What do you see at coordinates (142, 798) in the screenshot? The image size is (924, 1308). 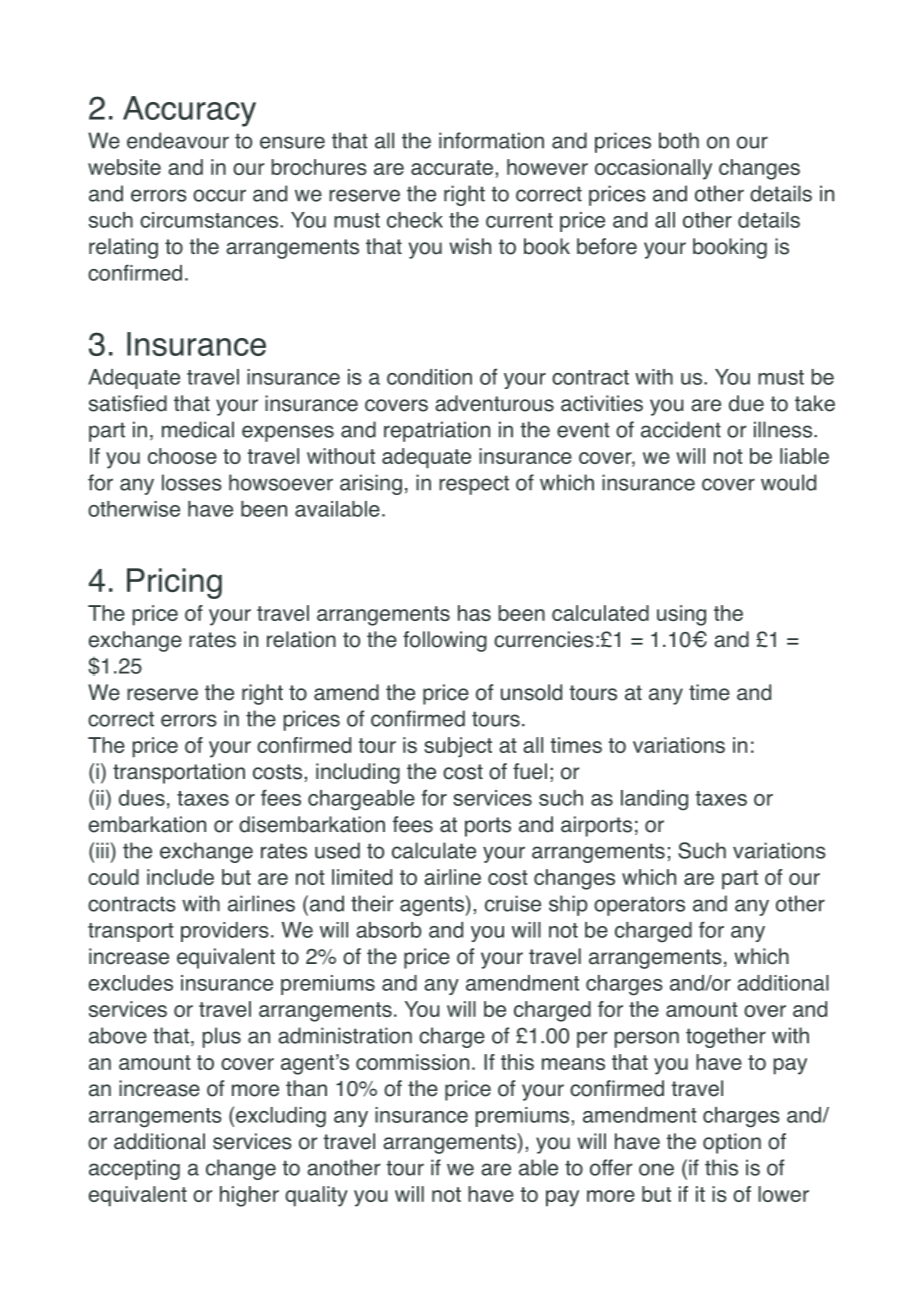 I see `dues` at bounding box center [142, 798].
